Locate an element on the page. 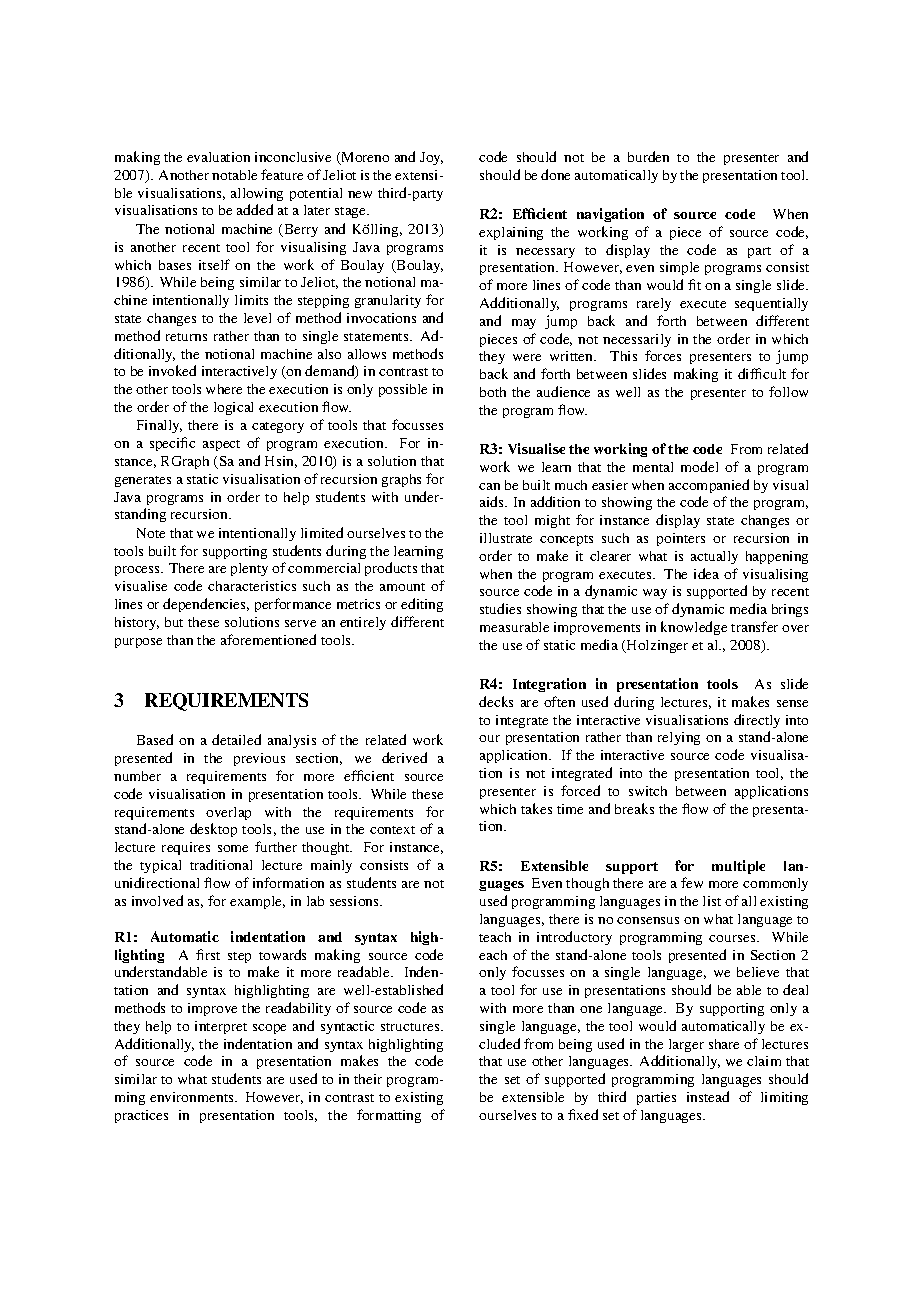 The height and width of the document is (1308, 924). burden is located at coordinates (648, 156).
